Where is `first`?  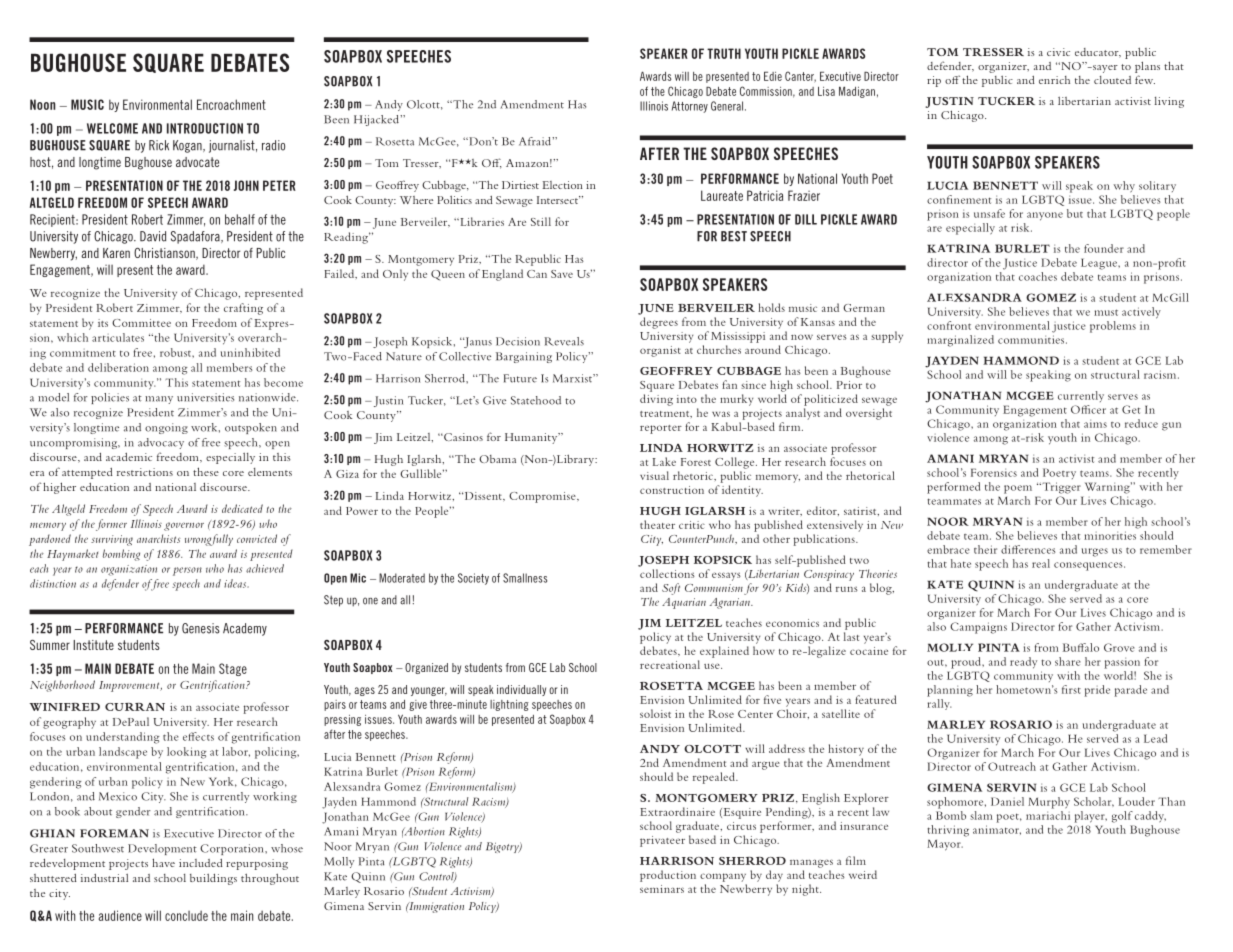 first is located at coordinates (1071, 689).
